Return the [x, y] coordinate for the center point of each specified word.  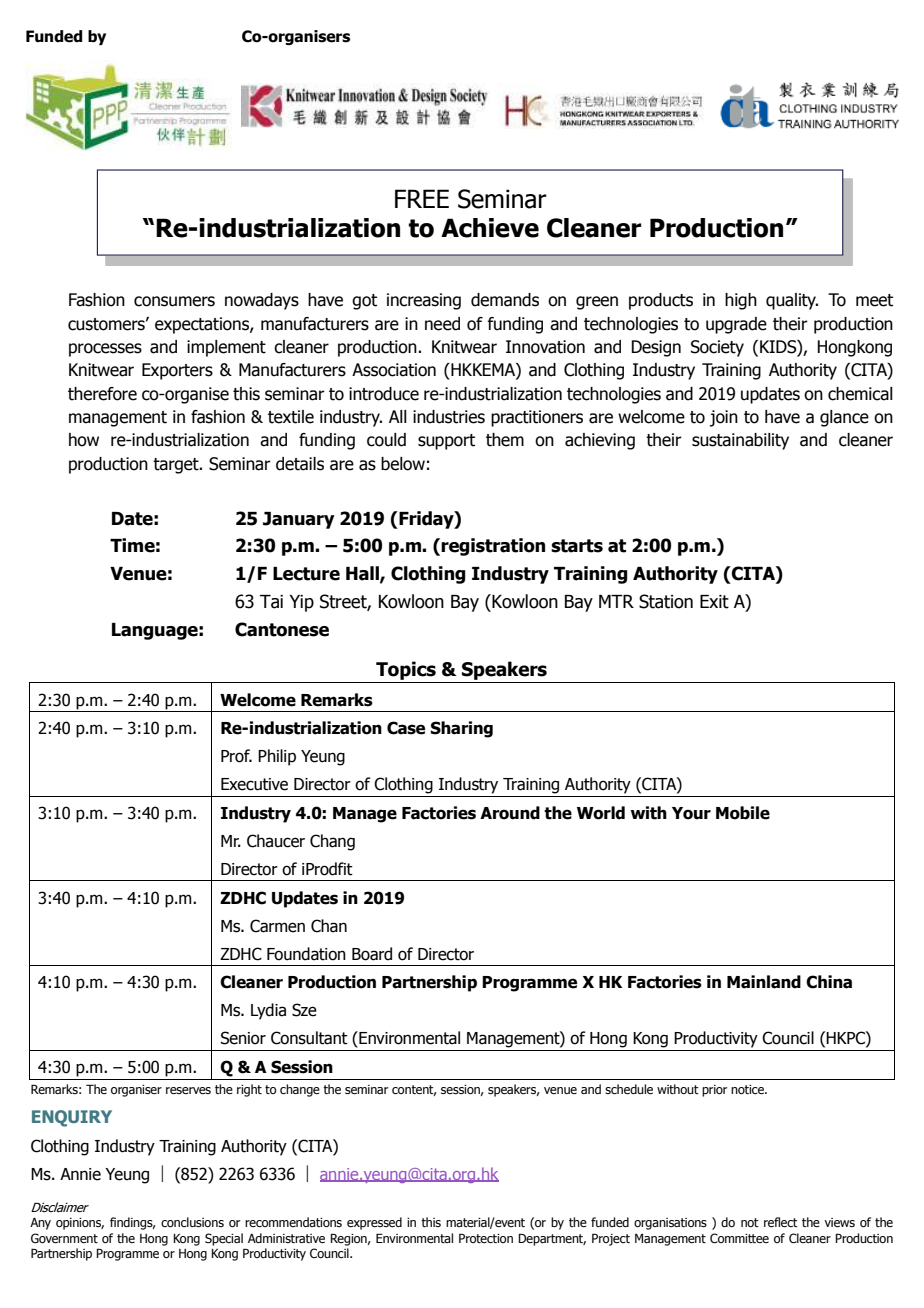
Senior [243, 1038]
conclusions [192, 1222]
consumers [174, 301]
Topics [406, 670]
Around [510, 813]
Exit [714, 602]
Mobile [743, 813]
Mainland [764, 982]
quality [792, 301]
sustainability [740, 441]
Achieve [490, 228]
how [84, 440]
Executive [254, 784]
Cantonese [282, 629]
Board [372, 954]
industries [449, 417]
